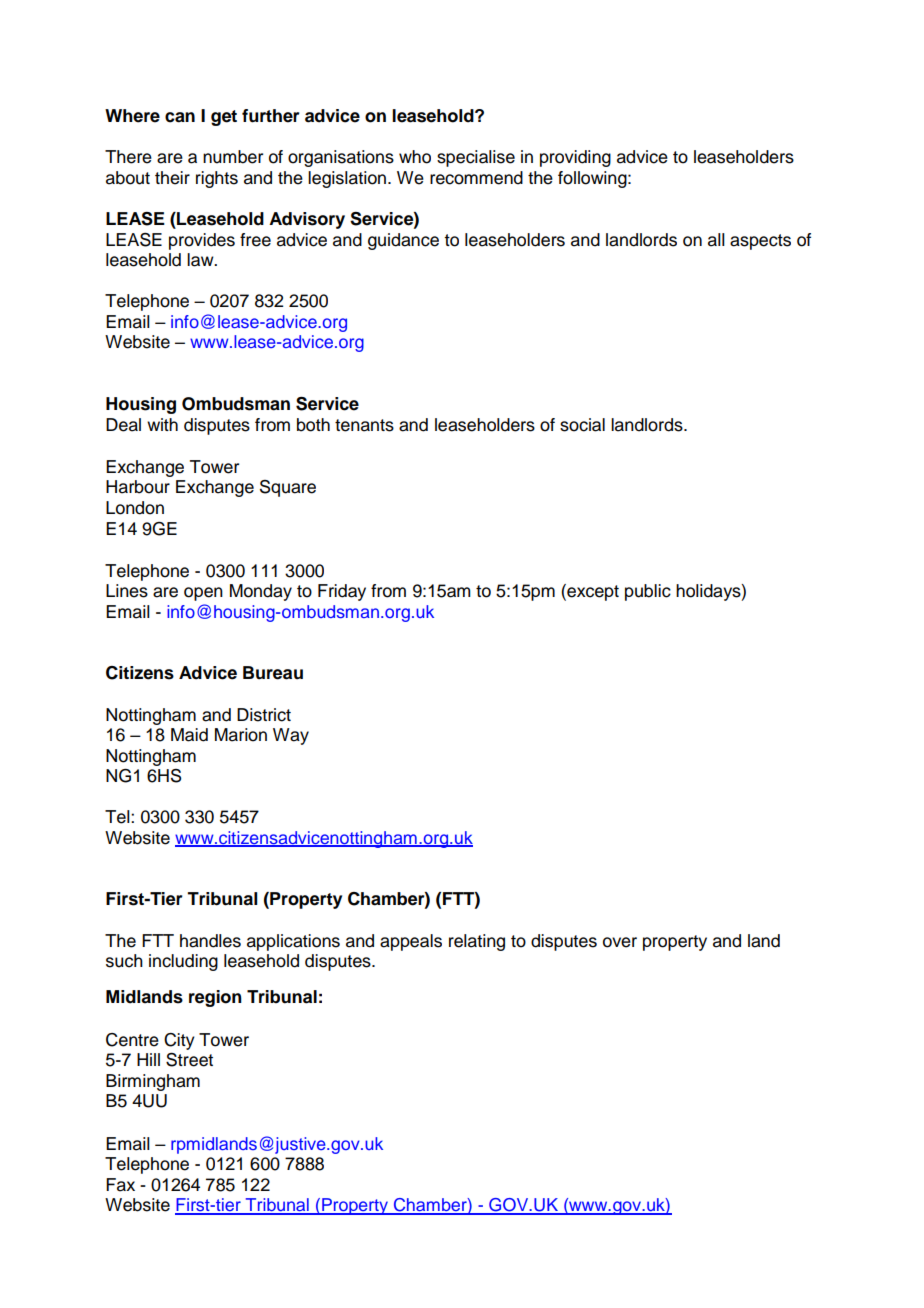 The image size is (924, 1308). I want to click on Friday, so click(342, 592).
